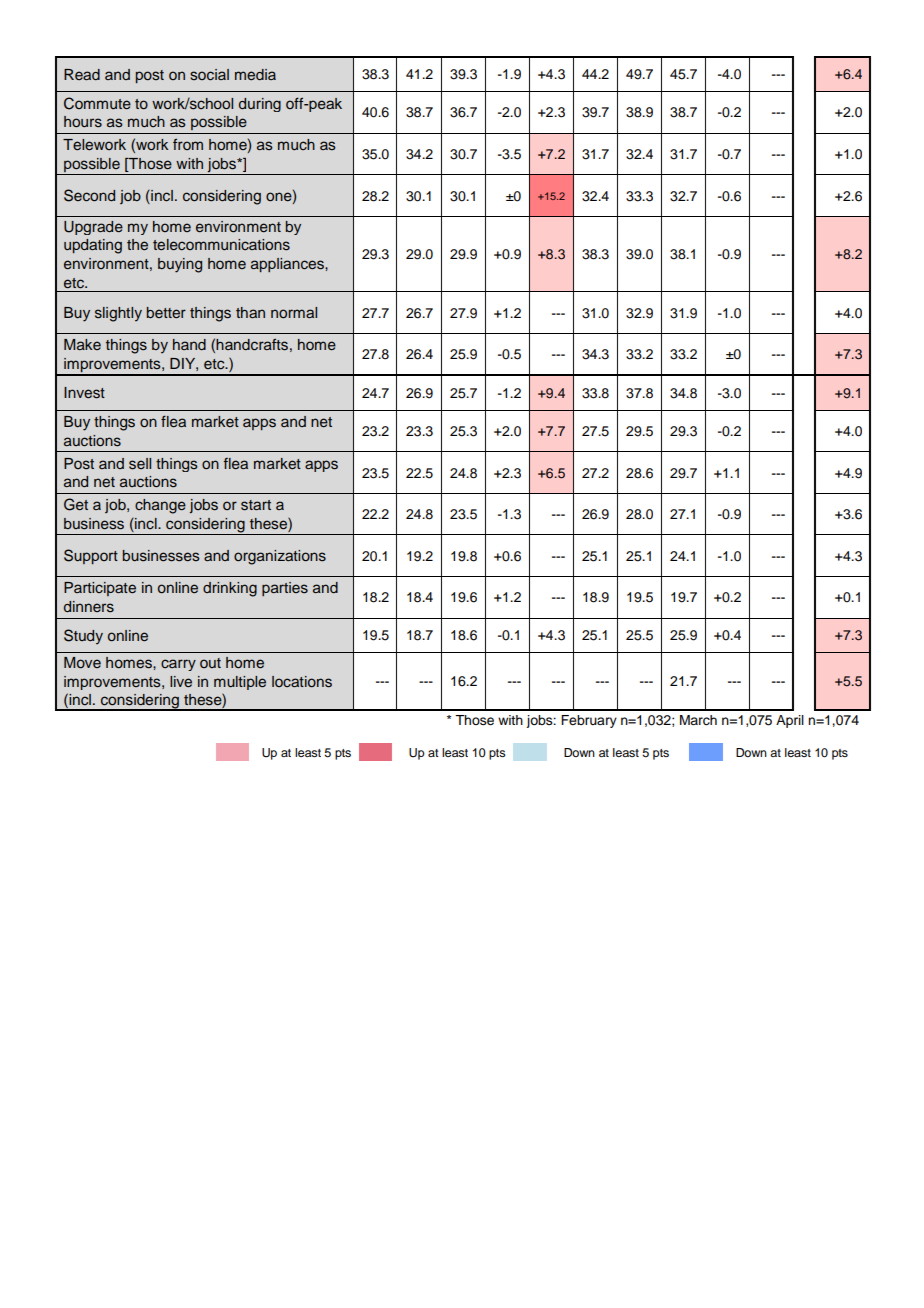 The height and width of the image is (1308, 924). I want to click on media, so click(255, 74).
